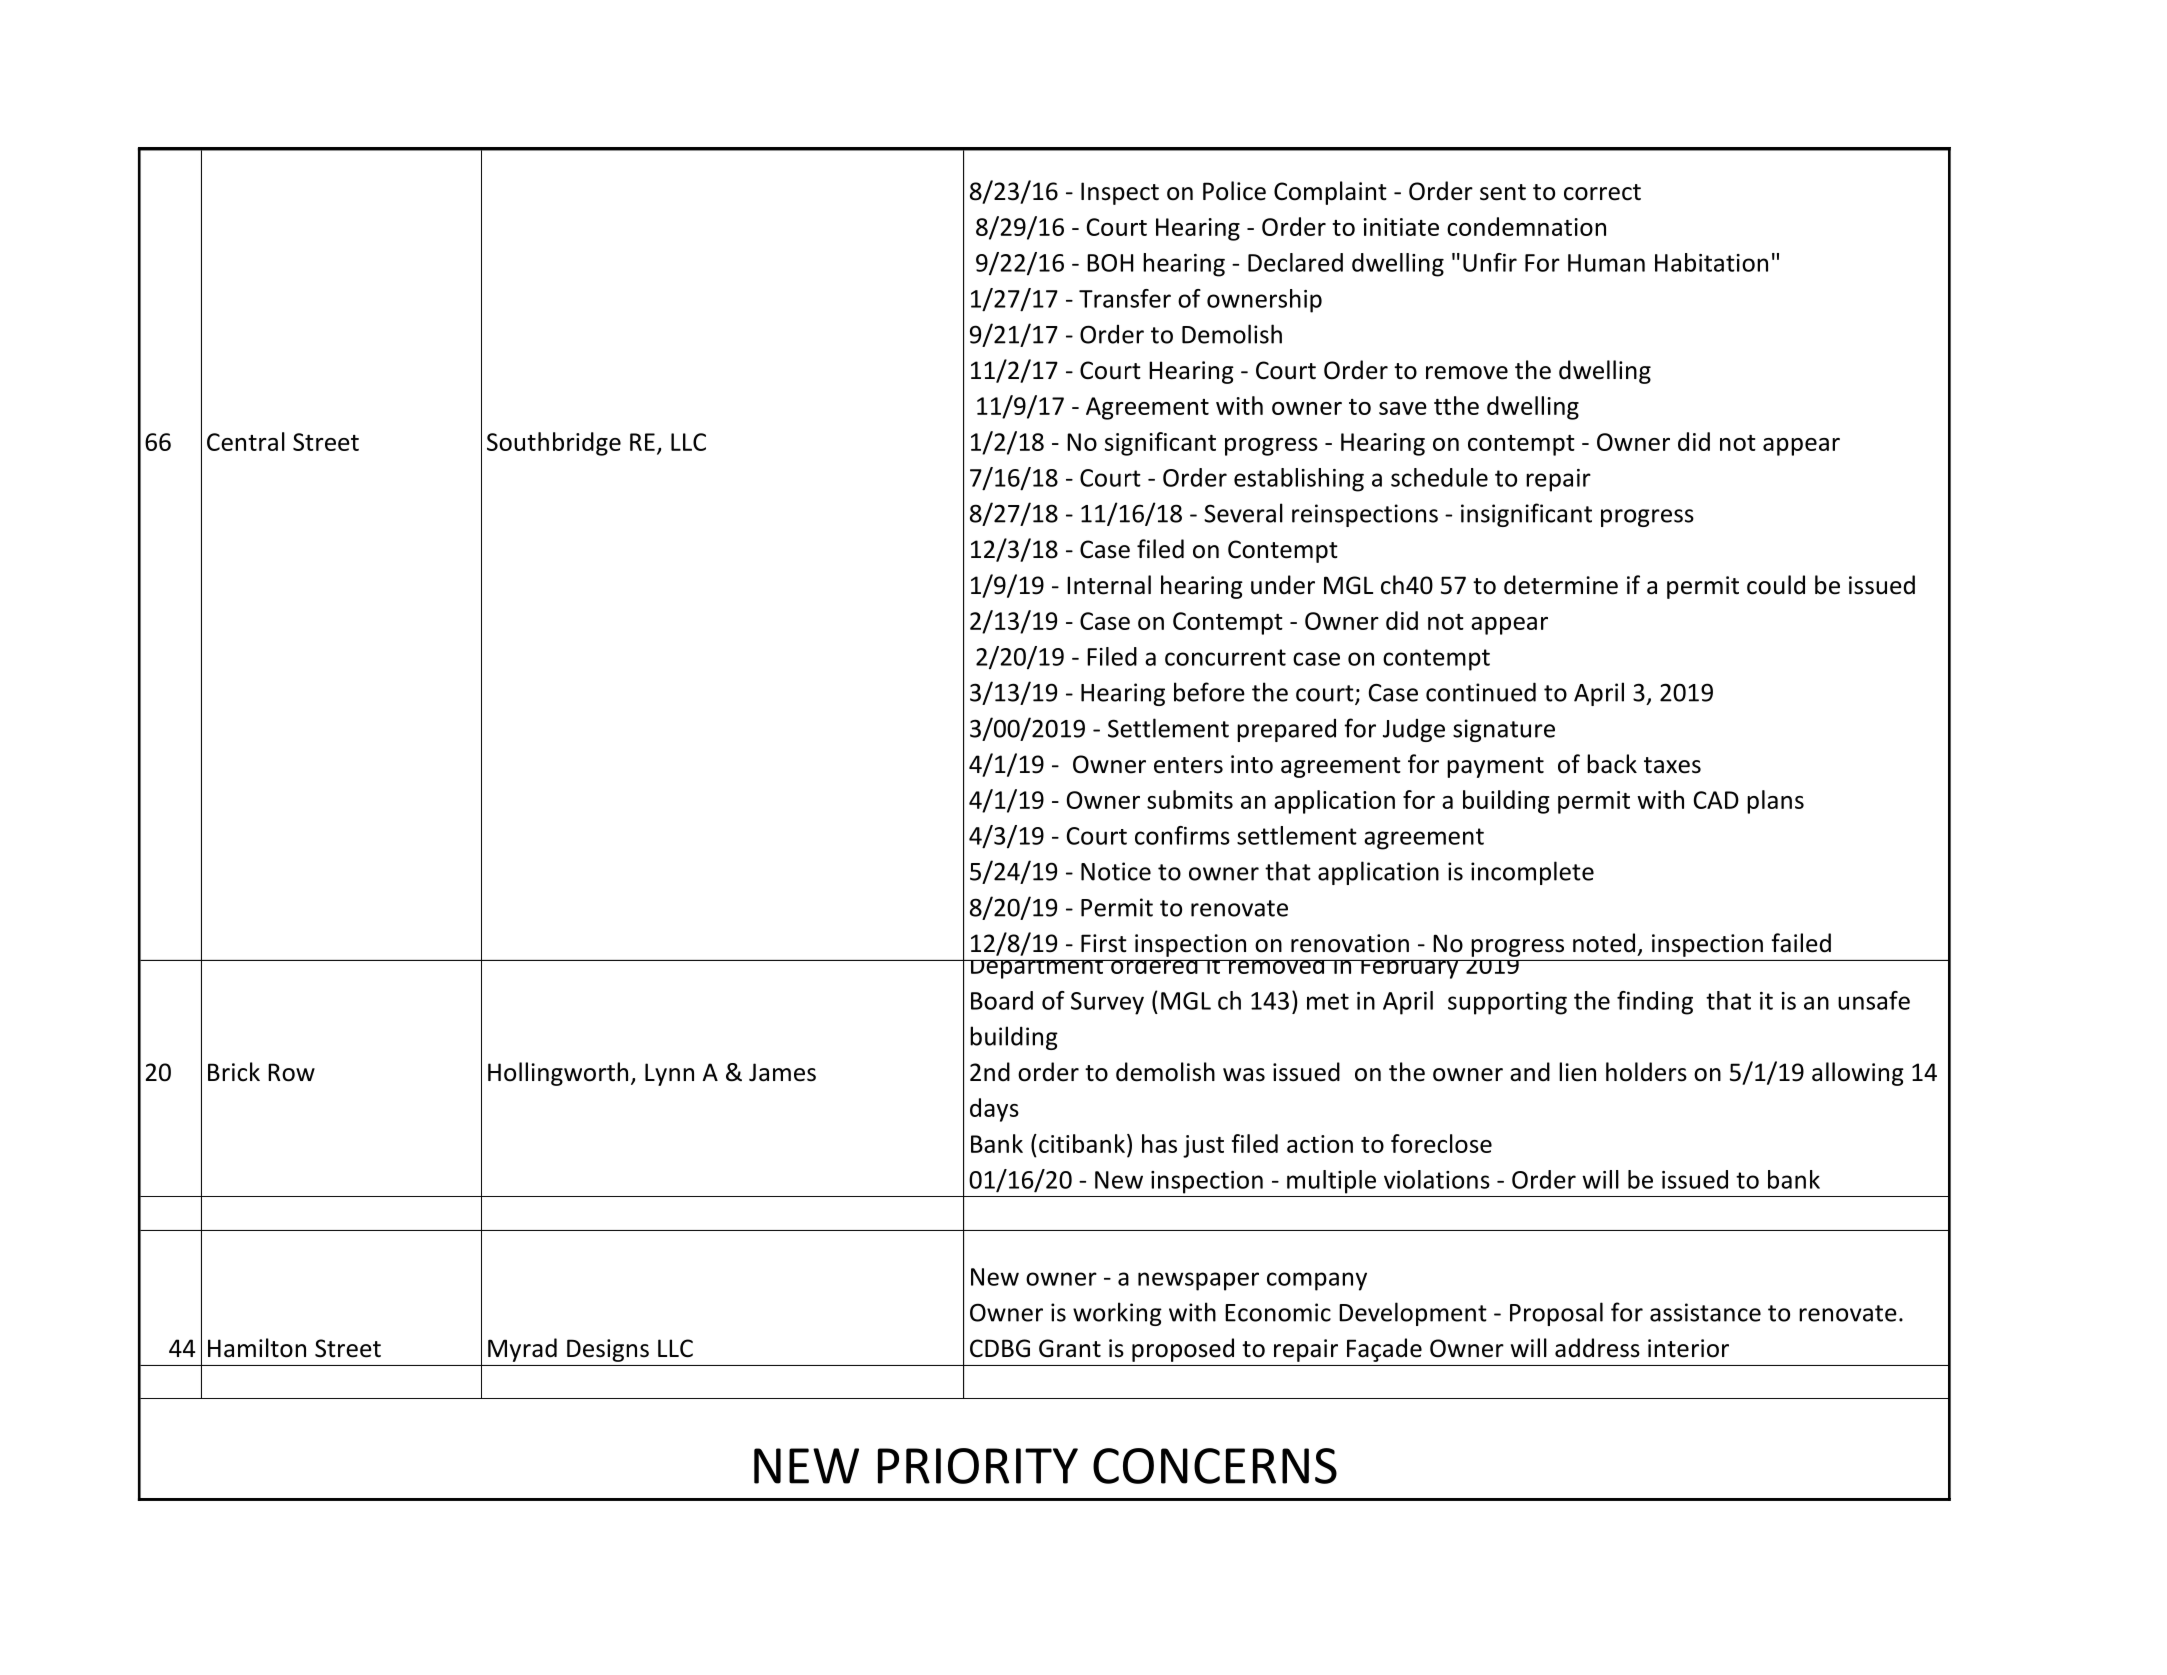  What do you see at coordinates (246, 441) in the screenshot?
I see `Central` at bounding box center [246, 441].
